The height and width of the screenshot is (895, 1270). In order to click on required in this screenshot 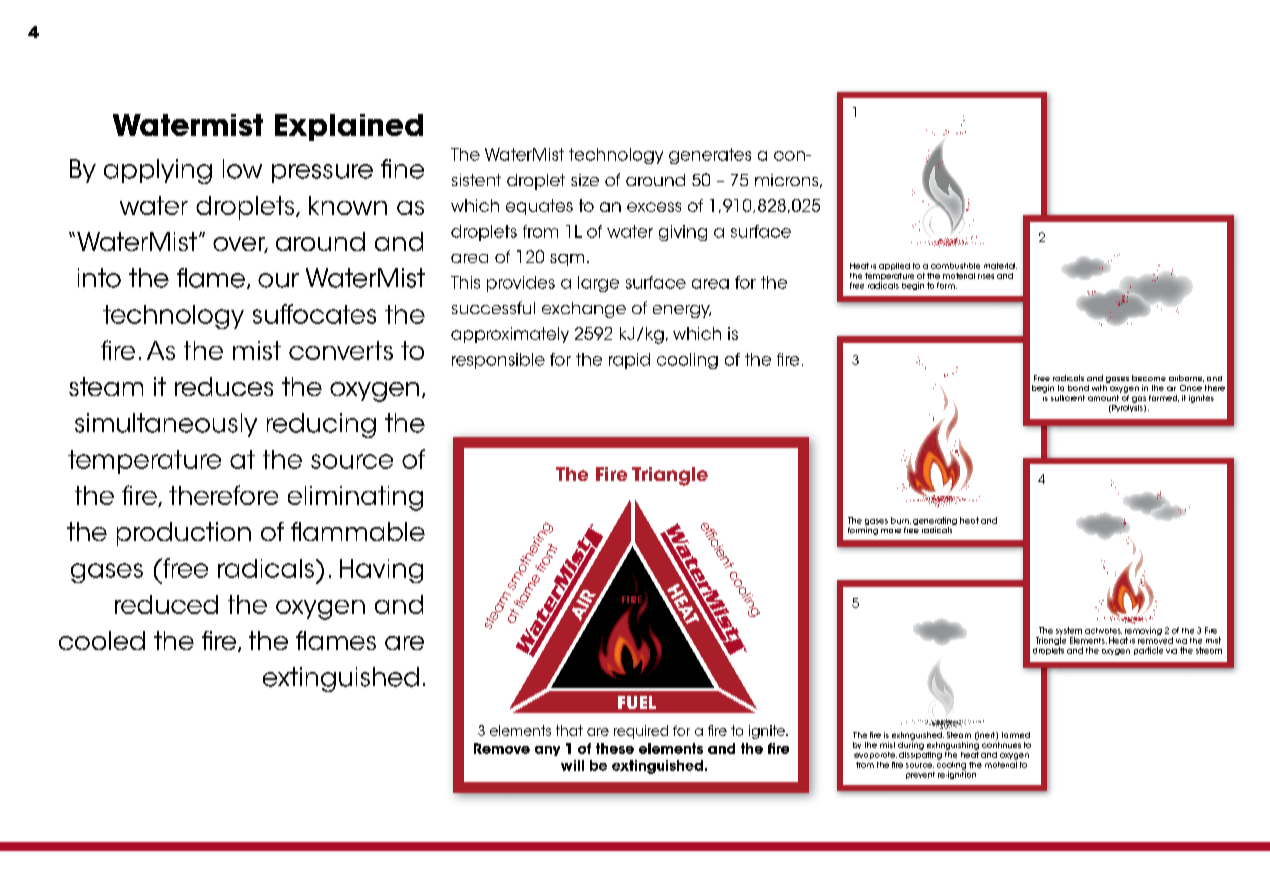, I will do `click(641, 732)`.
